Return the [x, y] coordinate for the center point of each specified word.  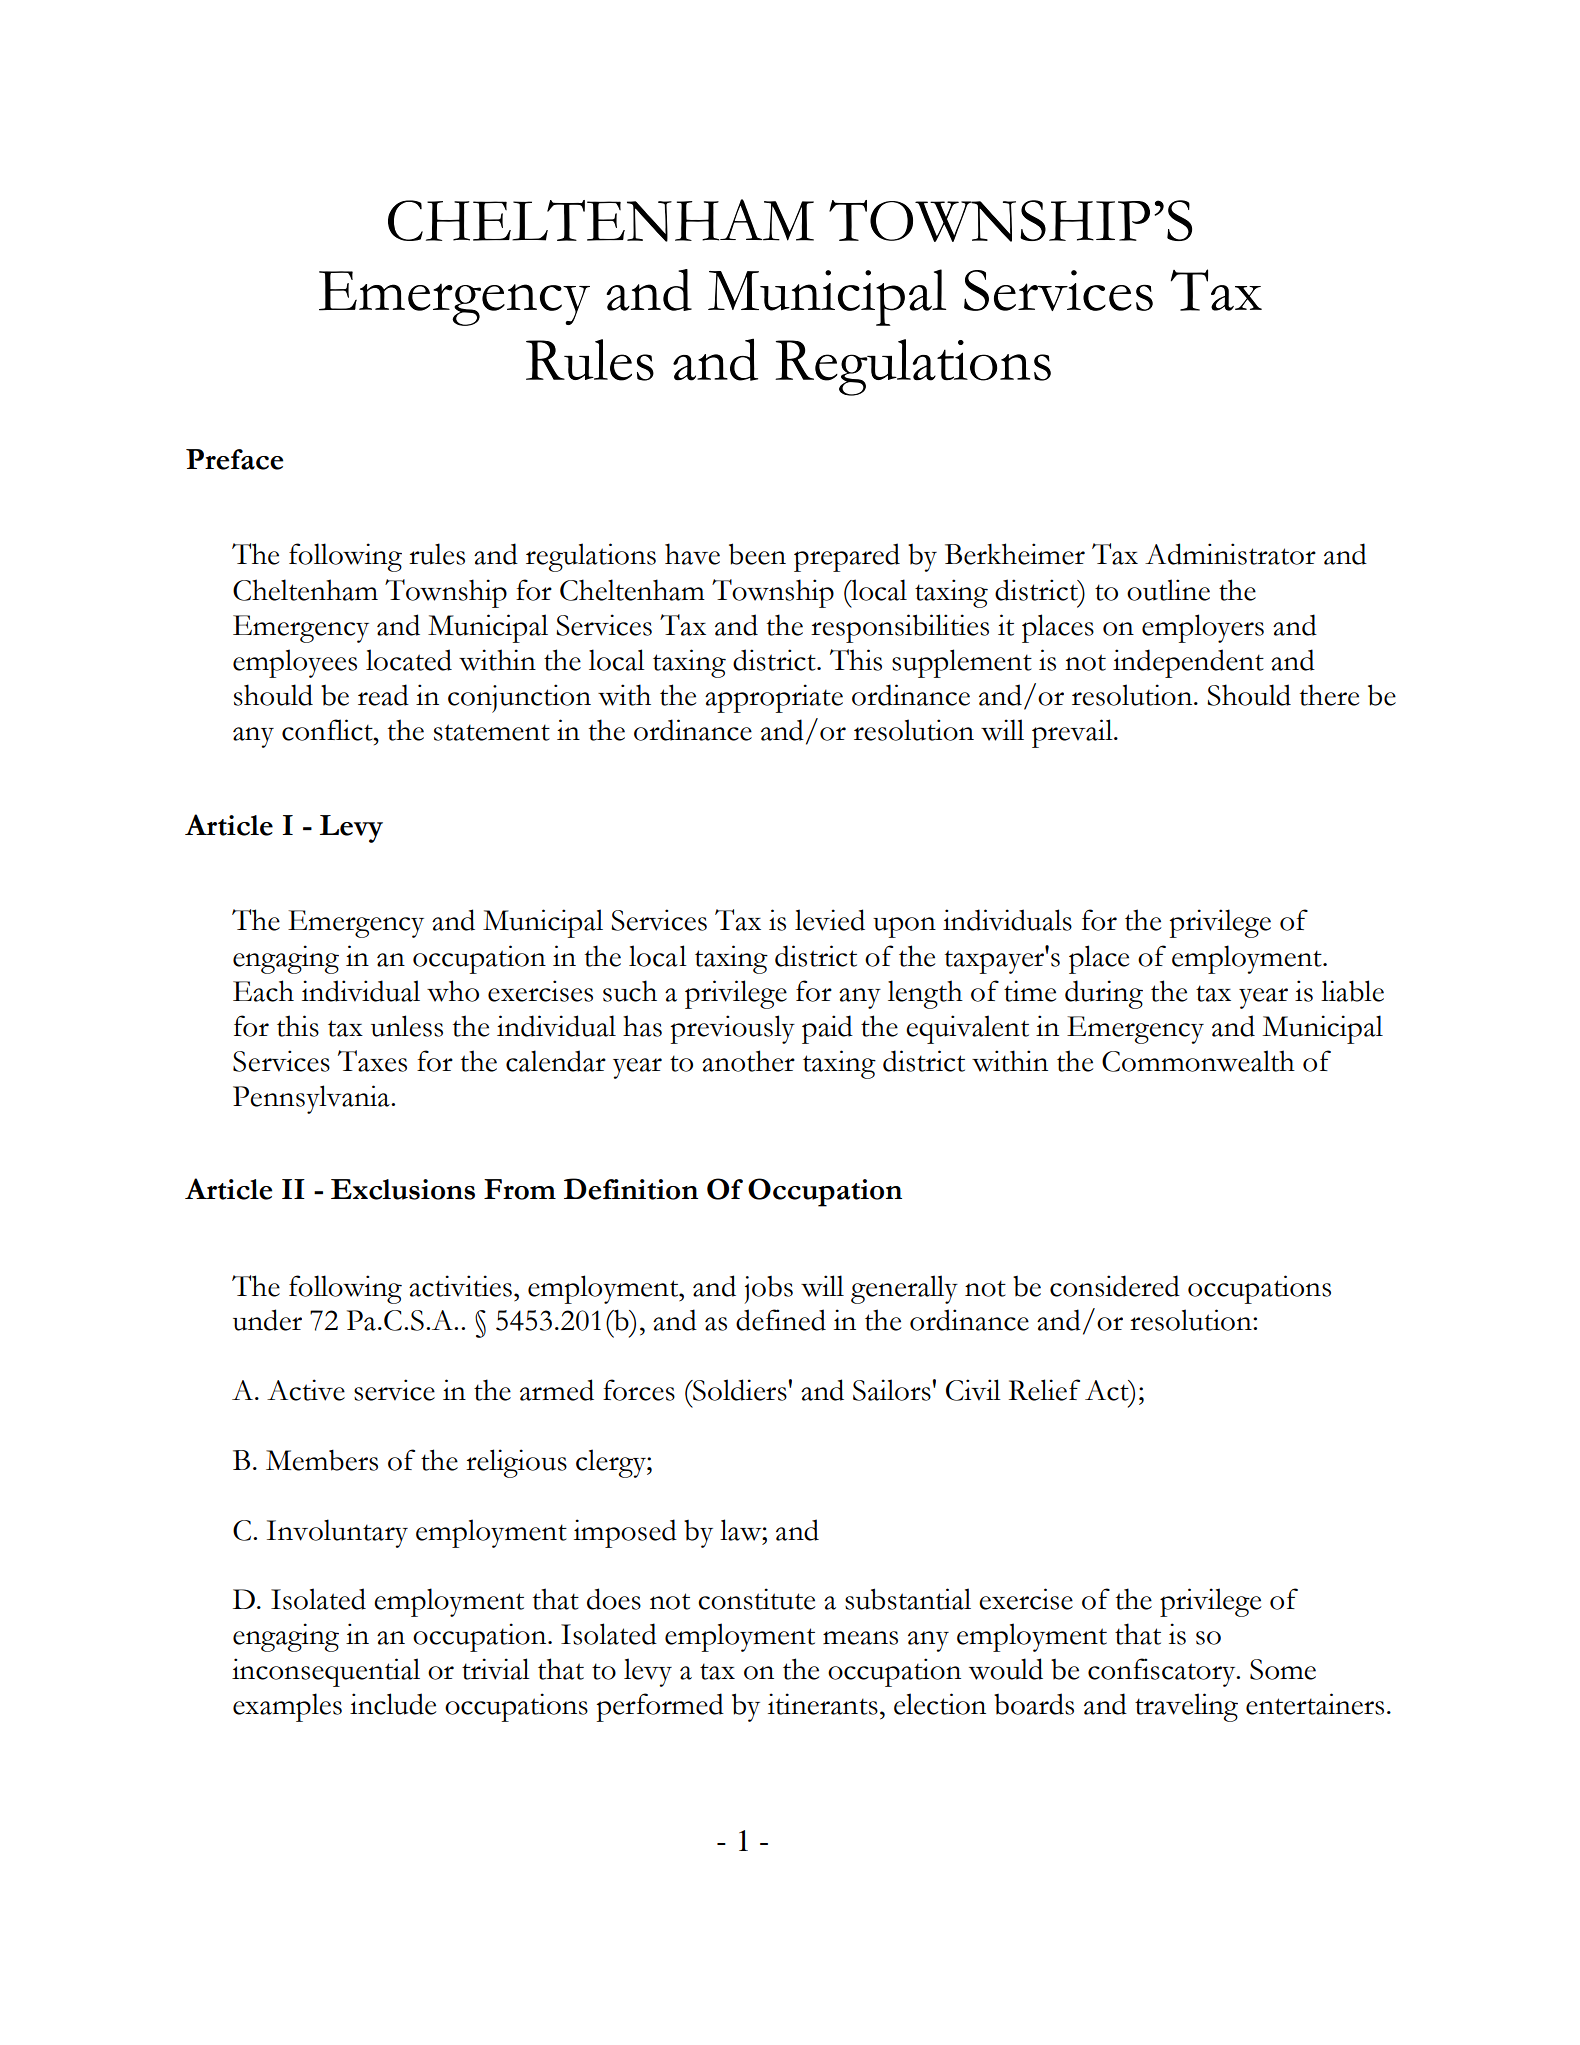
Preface [234, 459]
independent [1188, 663]
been [757, 554]
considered [1115, 1286]
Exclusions [403, 1189]
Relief [1044, 1390]
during [1104, 994]
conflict [328, 730]
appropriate [774, 698]
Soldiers [740, 1390]
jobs [769, 1290]
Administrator [1230, 554]
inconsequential [326, 1672]
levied [830, 920]
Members [322, 1460]
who [453, 991]
